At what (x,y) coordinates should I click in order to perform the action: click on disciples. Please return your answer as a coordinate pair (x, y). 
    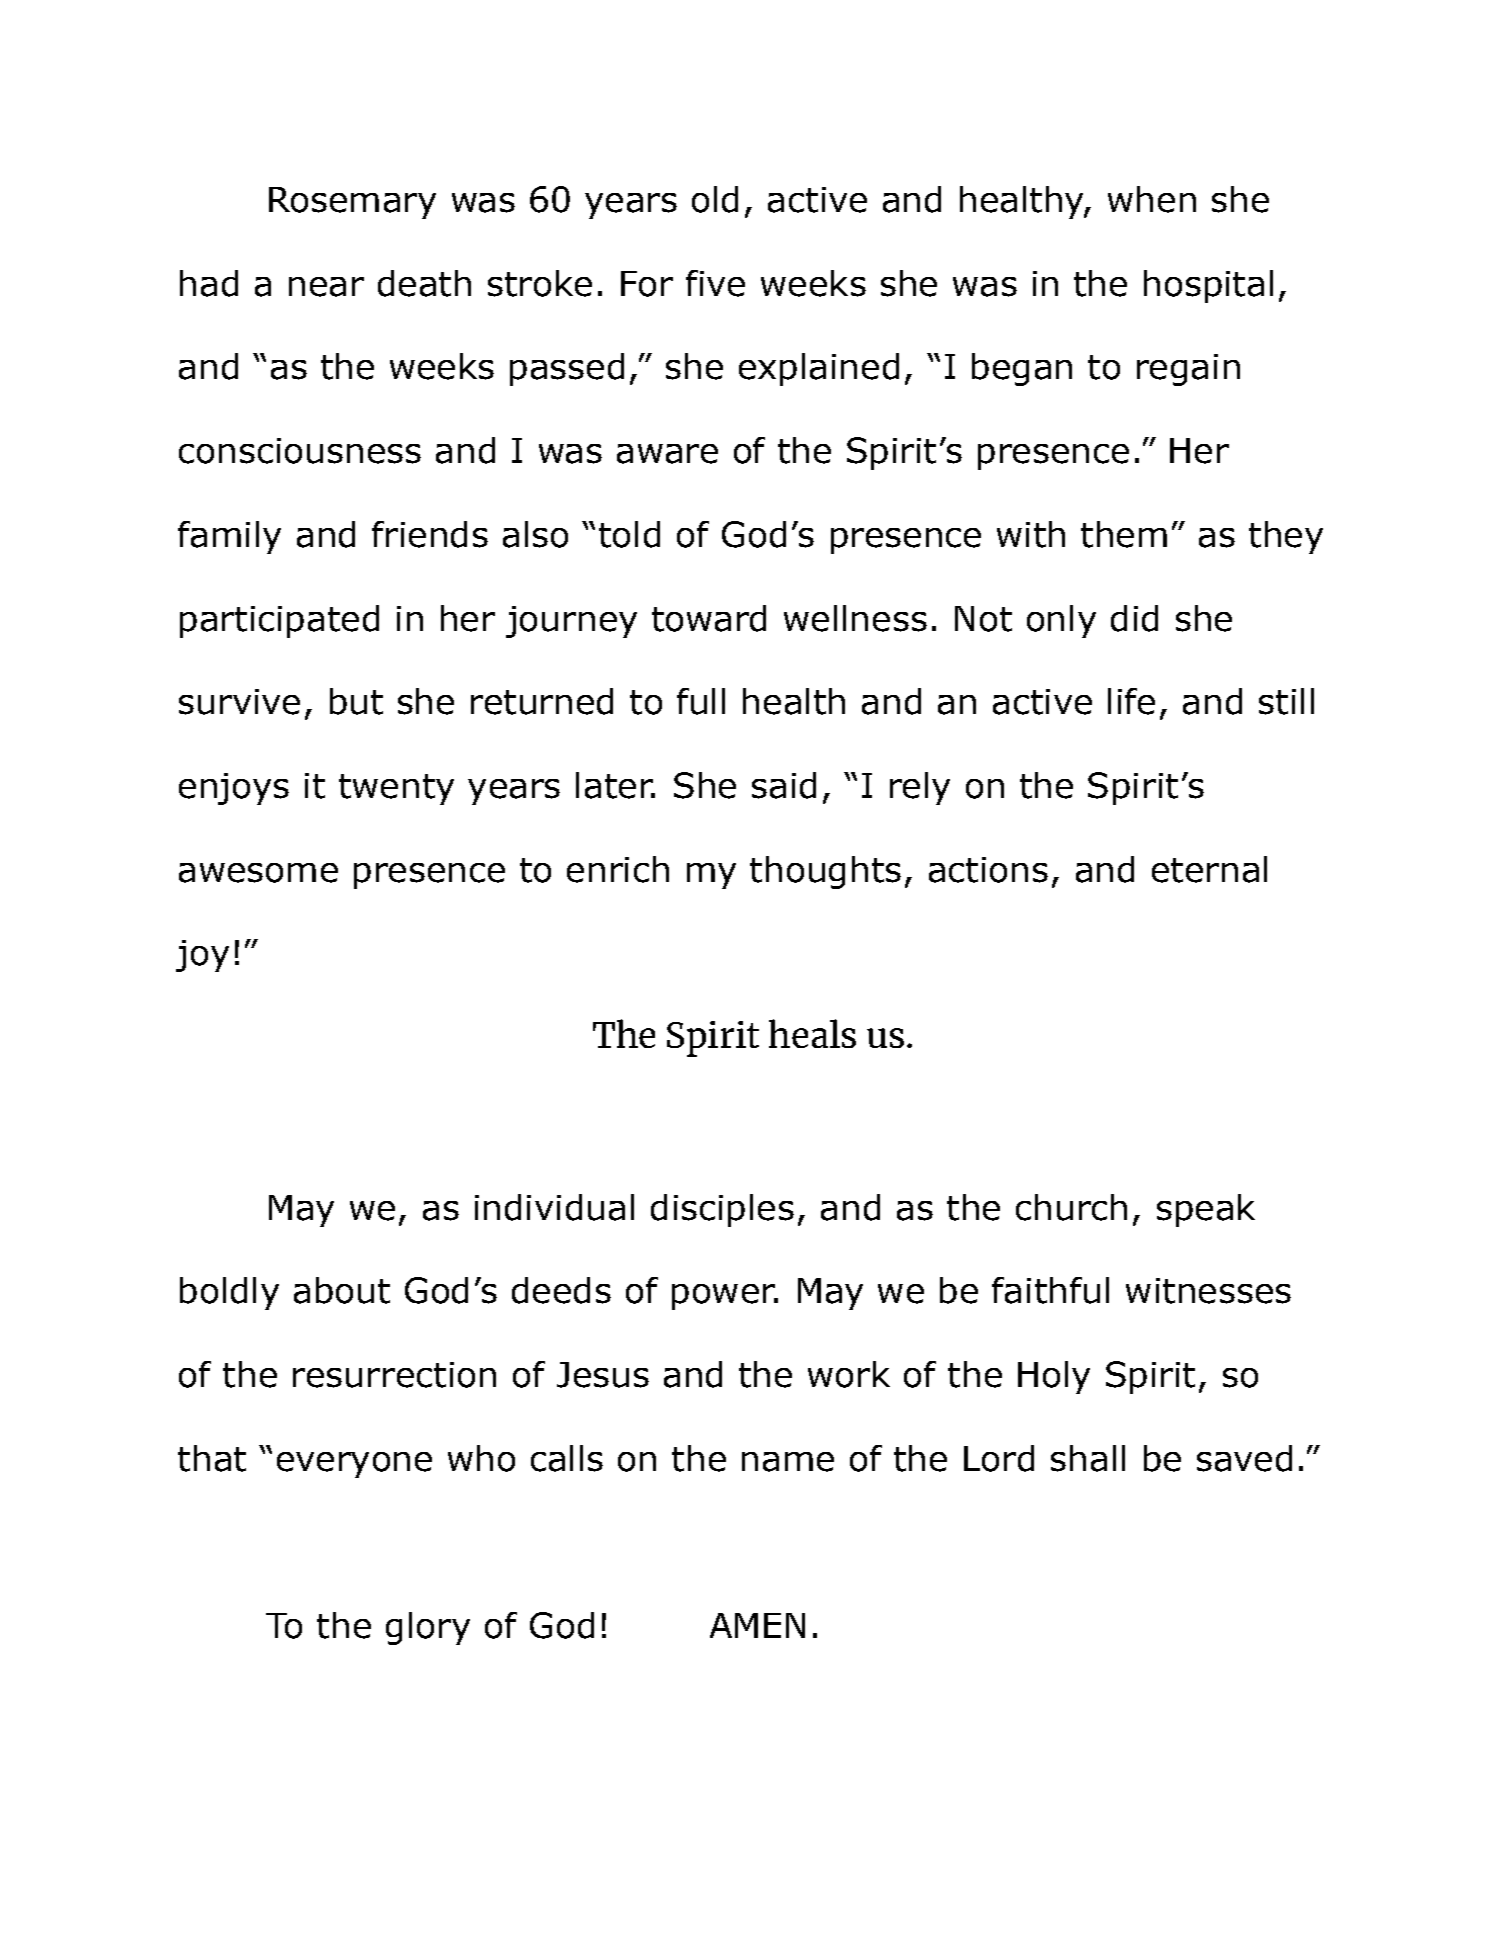
    Looking at the image, I should click on (722, 1210).
